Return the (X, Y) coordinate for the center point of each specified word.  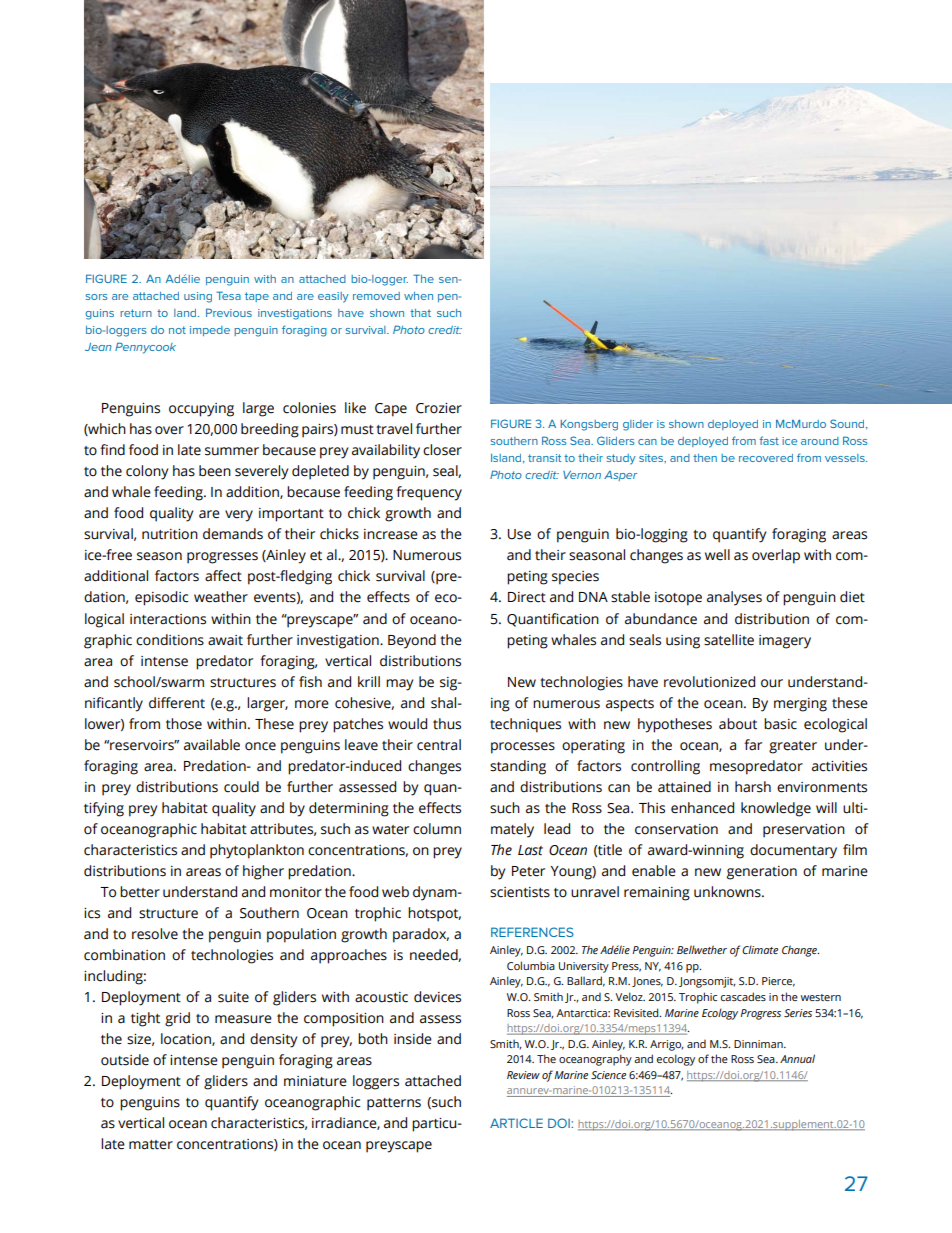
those (184, 724)
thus (447, 724)
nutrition (170, 534)
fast (769, 440)
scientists (520, 892)
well (717, 555)
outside (125, 1060)
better (140, 892)
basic (780, 724)
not (177, 330)
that (420, 313)
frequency (429, 493)
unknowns (728, 892)
